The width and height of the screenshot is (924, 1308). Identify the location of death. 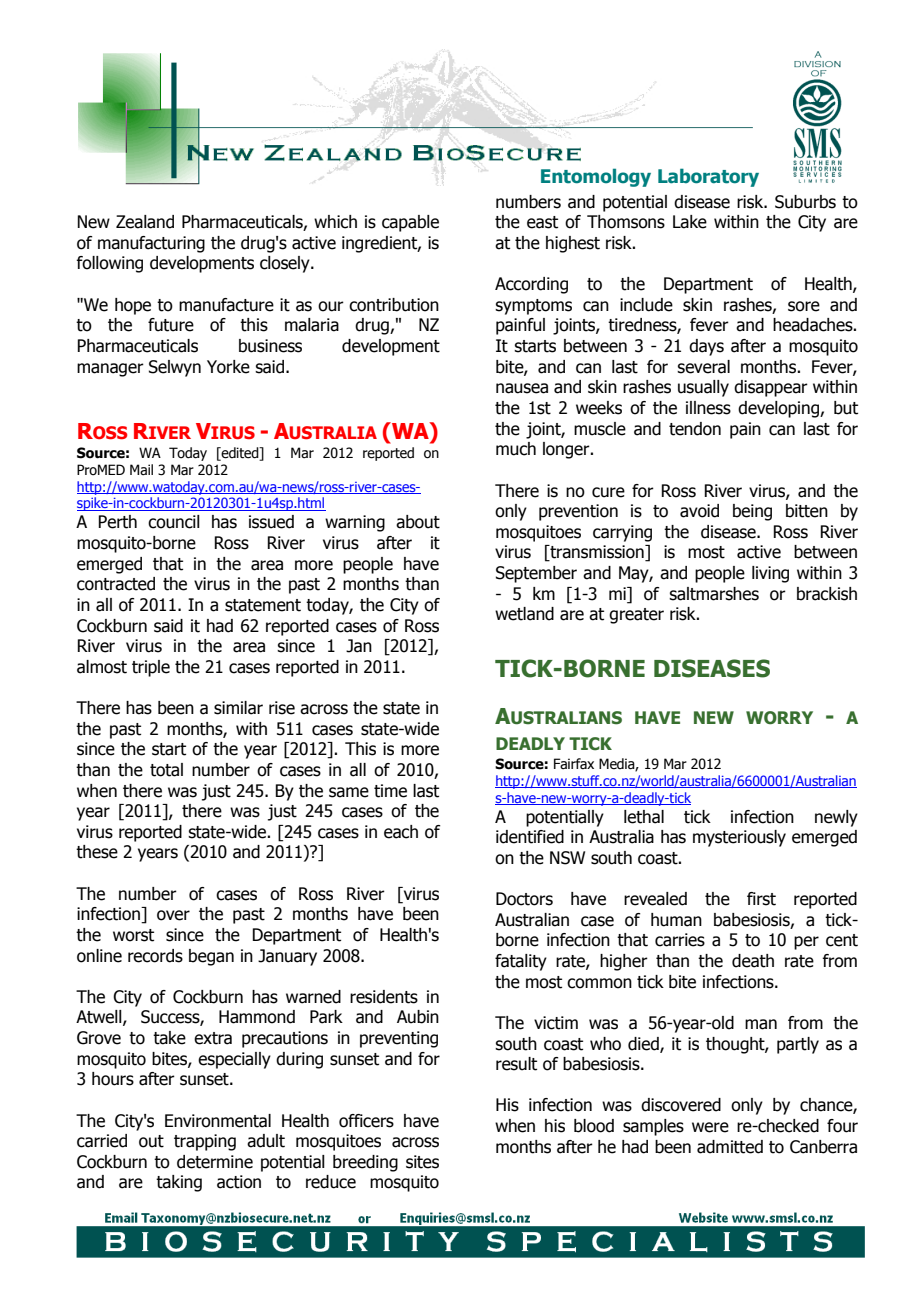
(753, 961).
